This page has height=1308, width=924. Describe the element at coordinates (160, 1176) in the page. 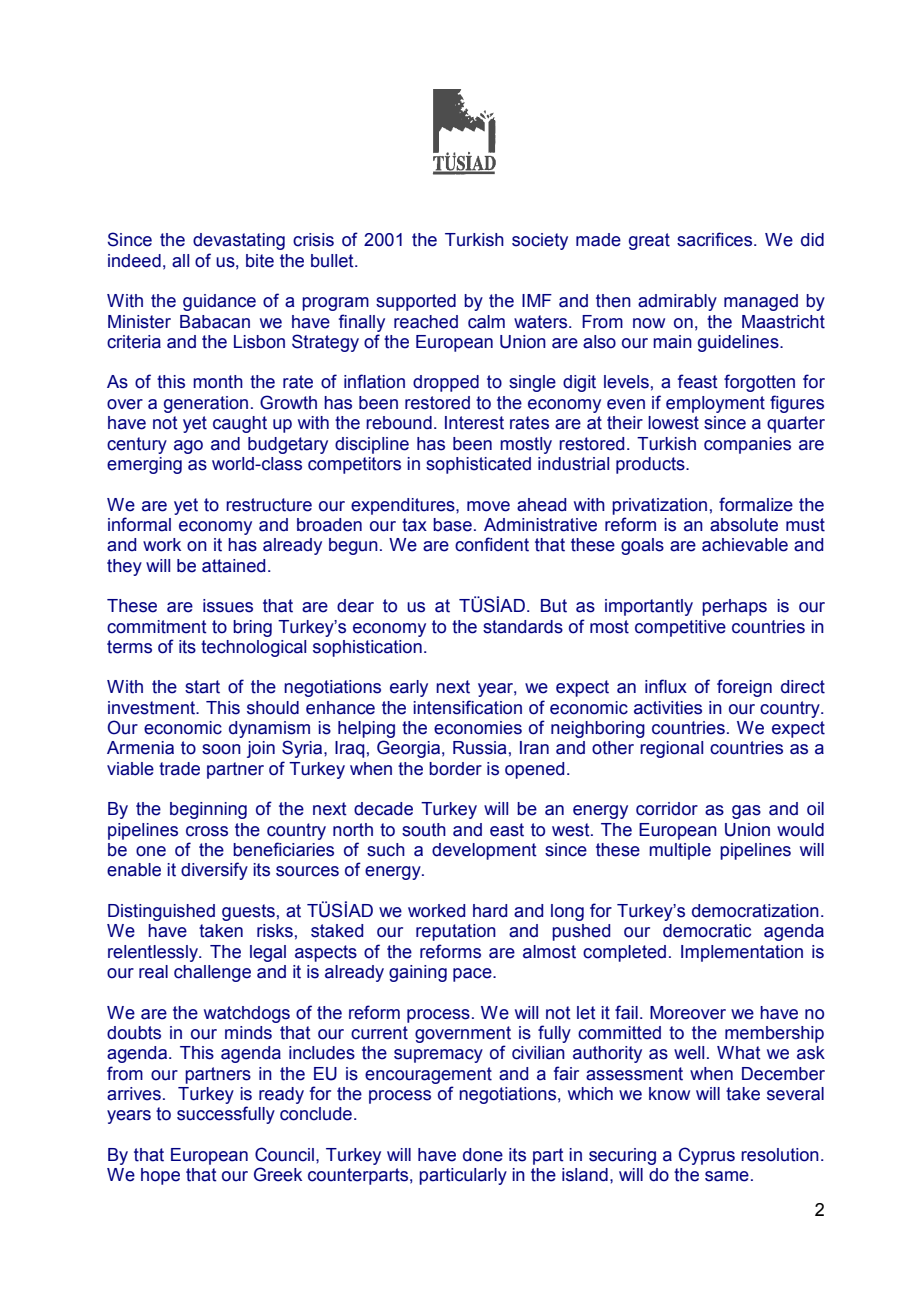

I see `hope` at that location.
